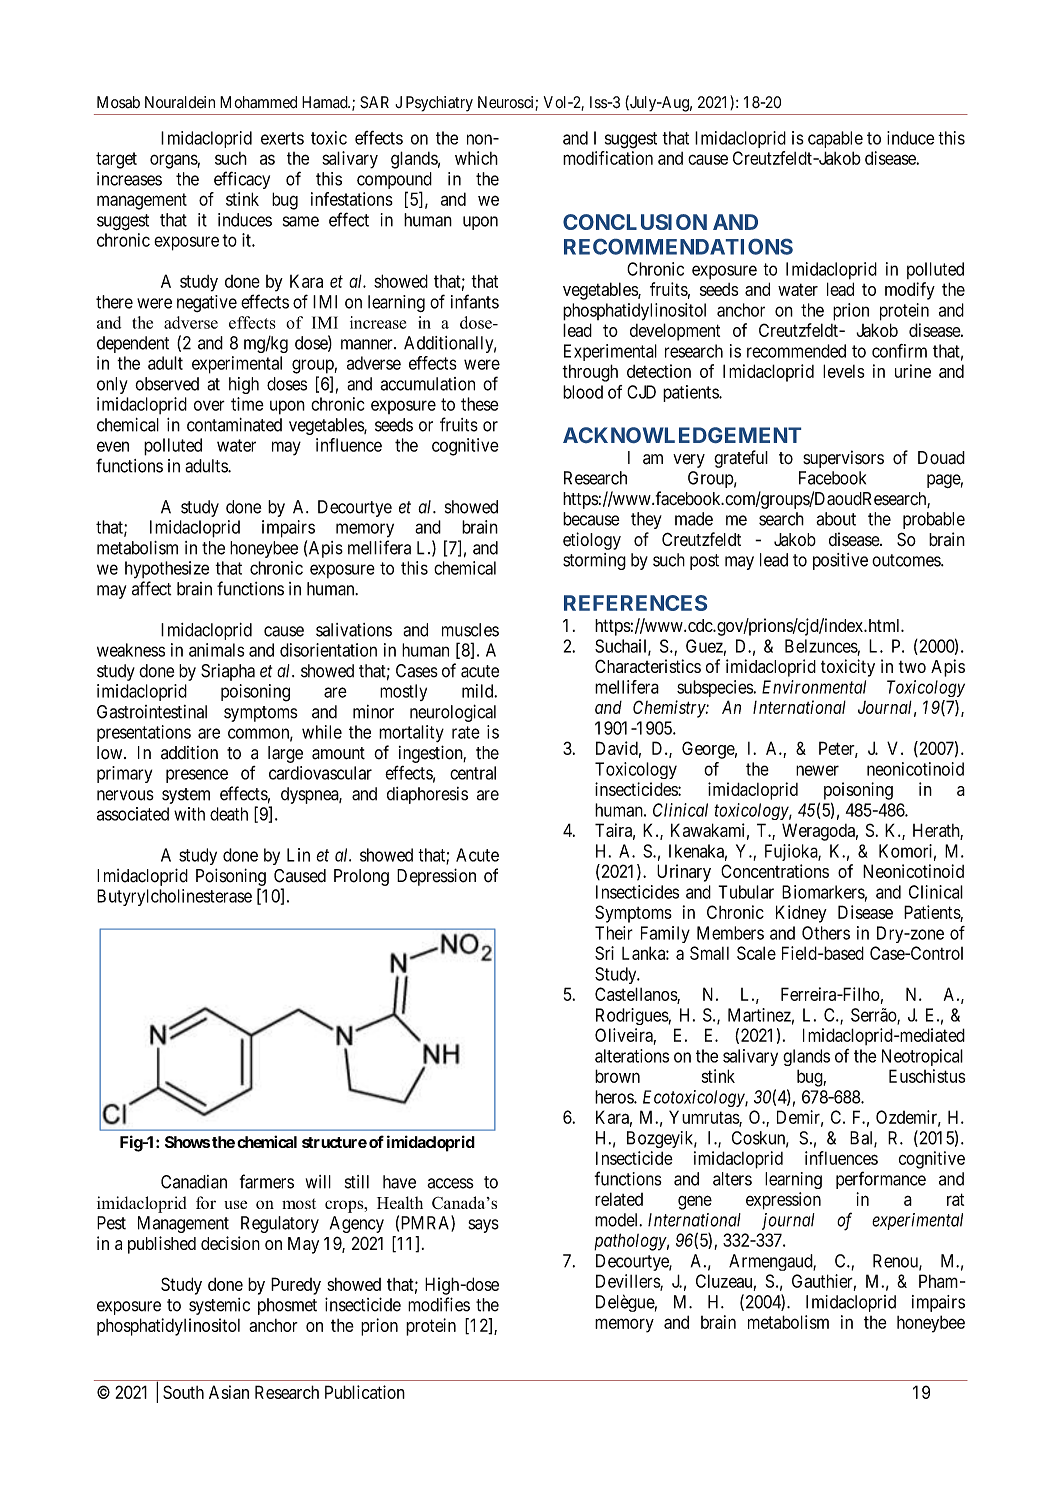 Image resolution: width=1061 pixels, height=1500 pixels. I want to click on contaminated, so click(234, 425).
